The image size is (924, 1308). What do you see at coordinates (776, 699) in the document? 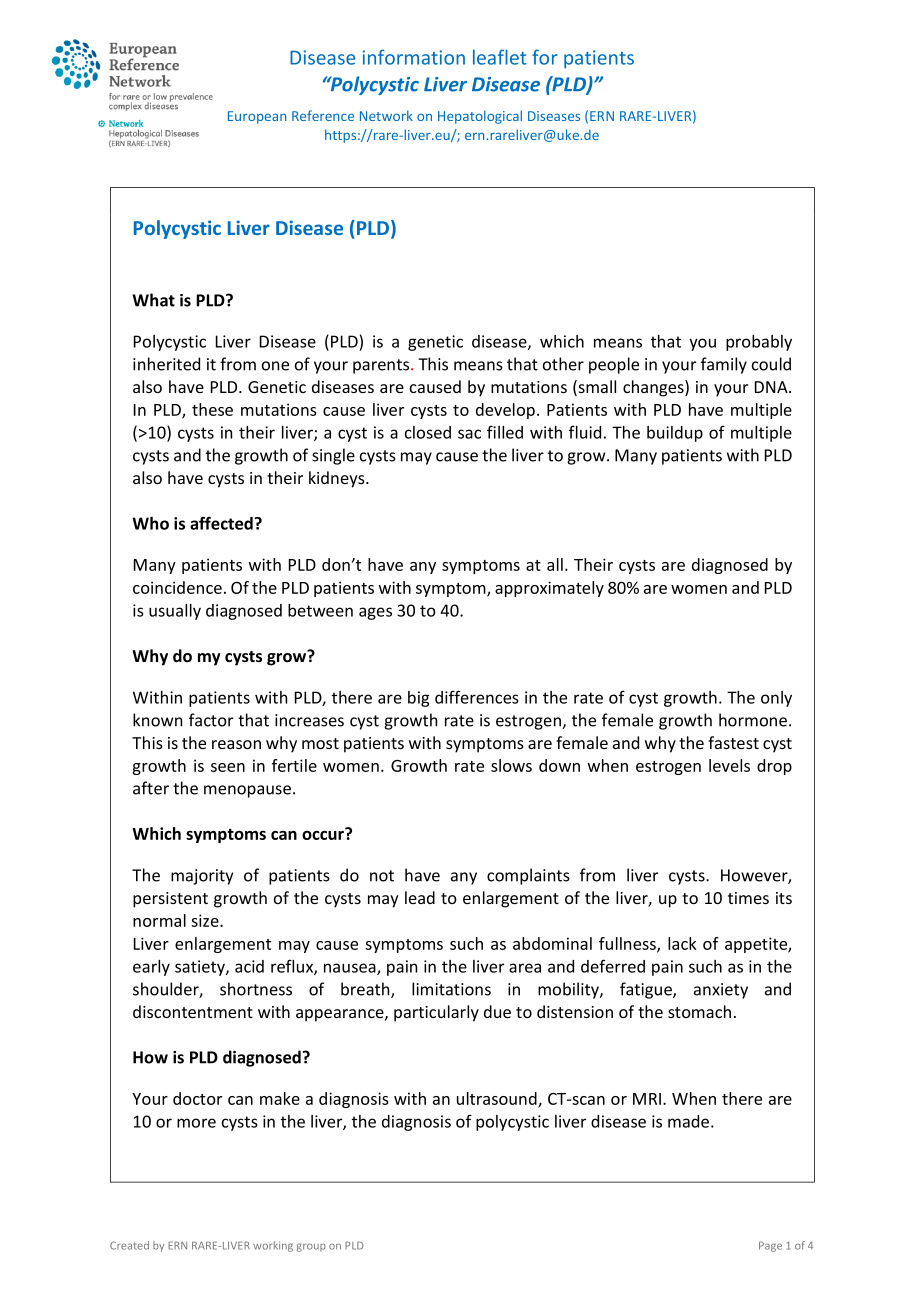
I see `only` at bounding box center [776, 699].
